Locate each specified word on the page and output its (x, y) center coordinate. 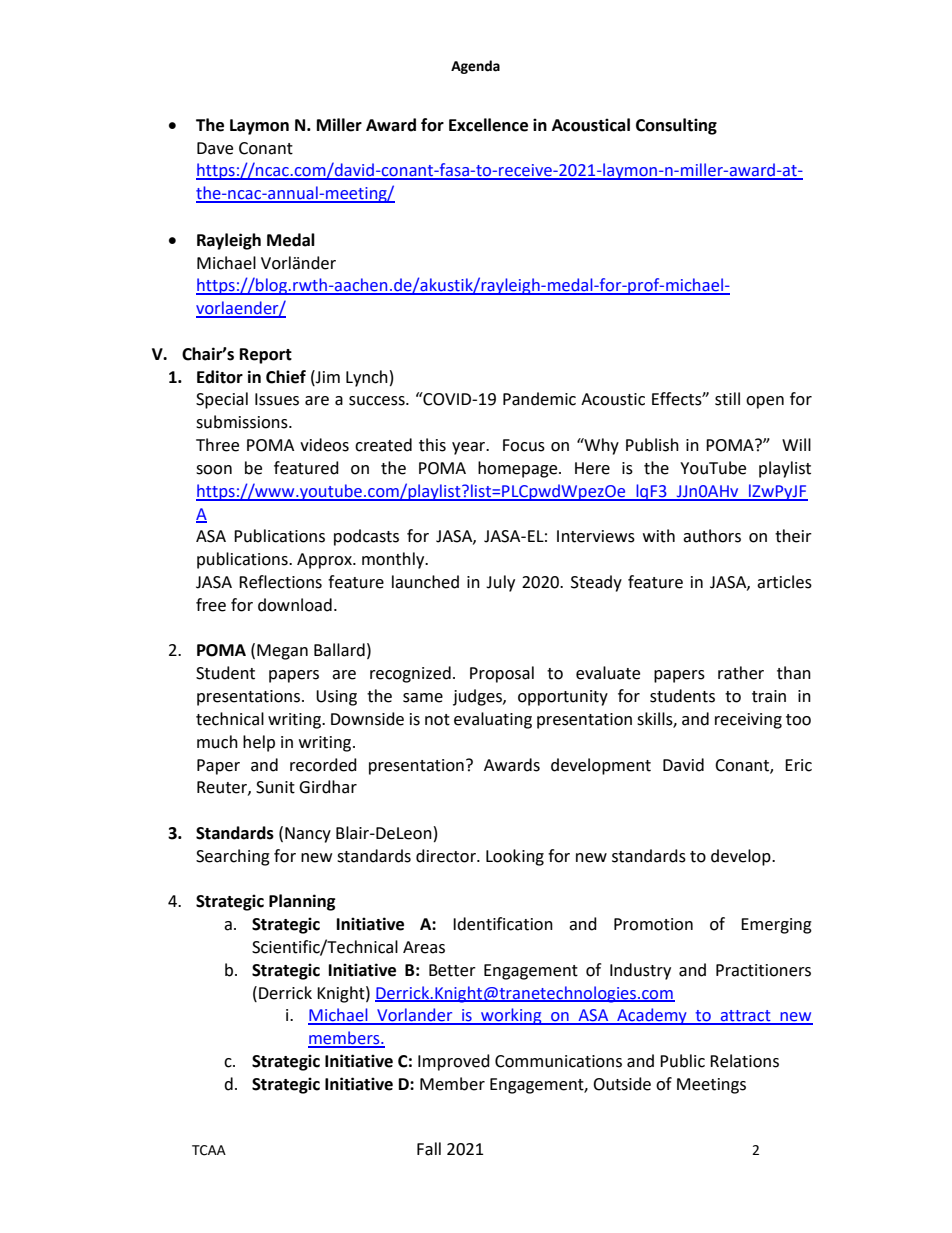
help (259, 743)
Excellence (488, 125)
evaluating (493, 720)
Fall (429, 1149)
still (727, 399)
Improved (454, 1062)
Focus (524, 445)
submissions (243, 422)
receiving (748, 721)
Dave (215, 148)
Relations (744, 1061)
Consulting (676, 126)
